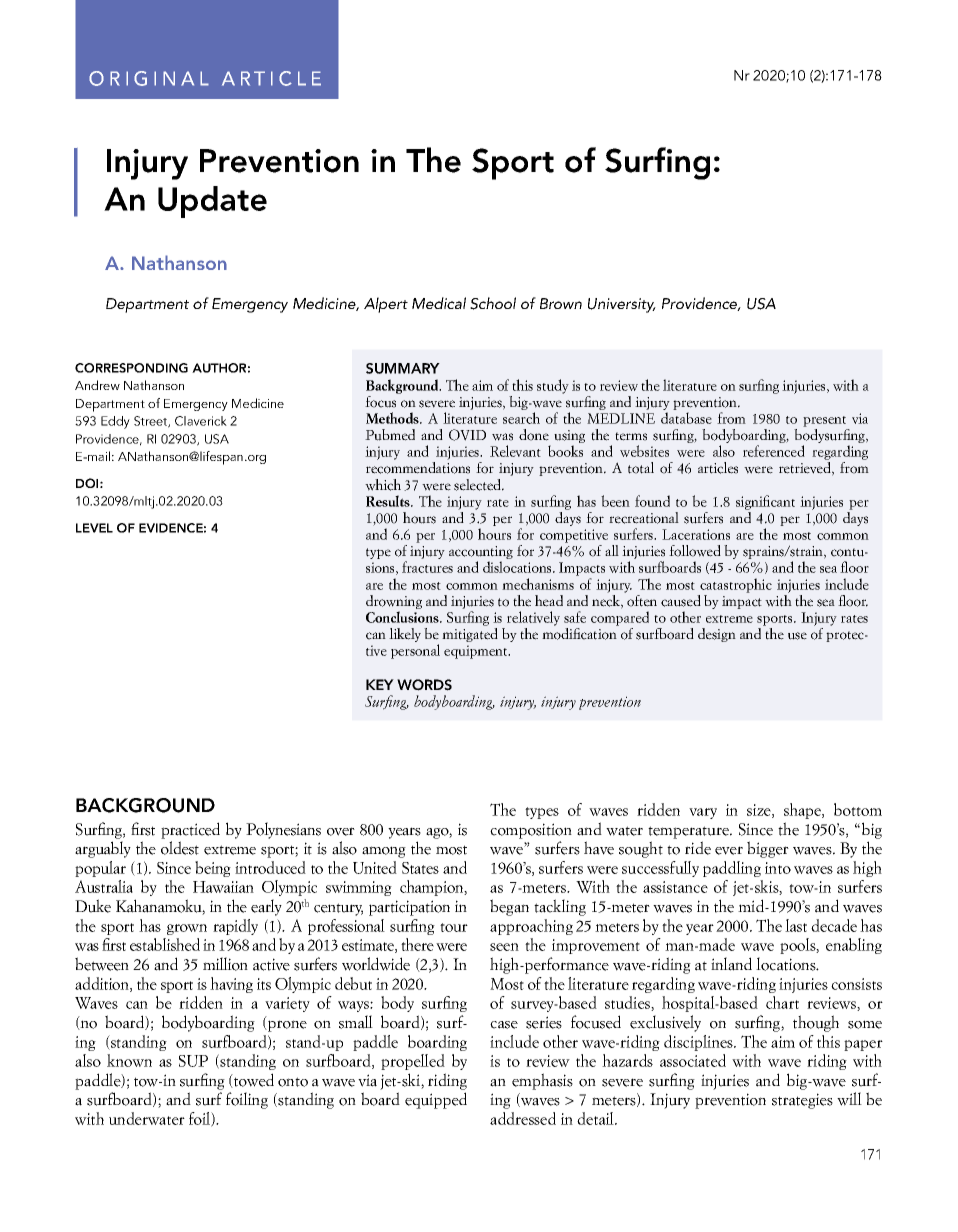  I want to click on mitigated, so click(470, 635).
